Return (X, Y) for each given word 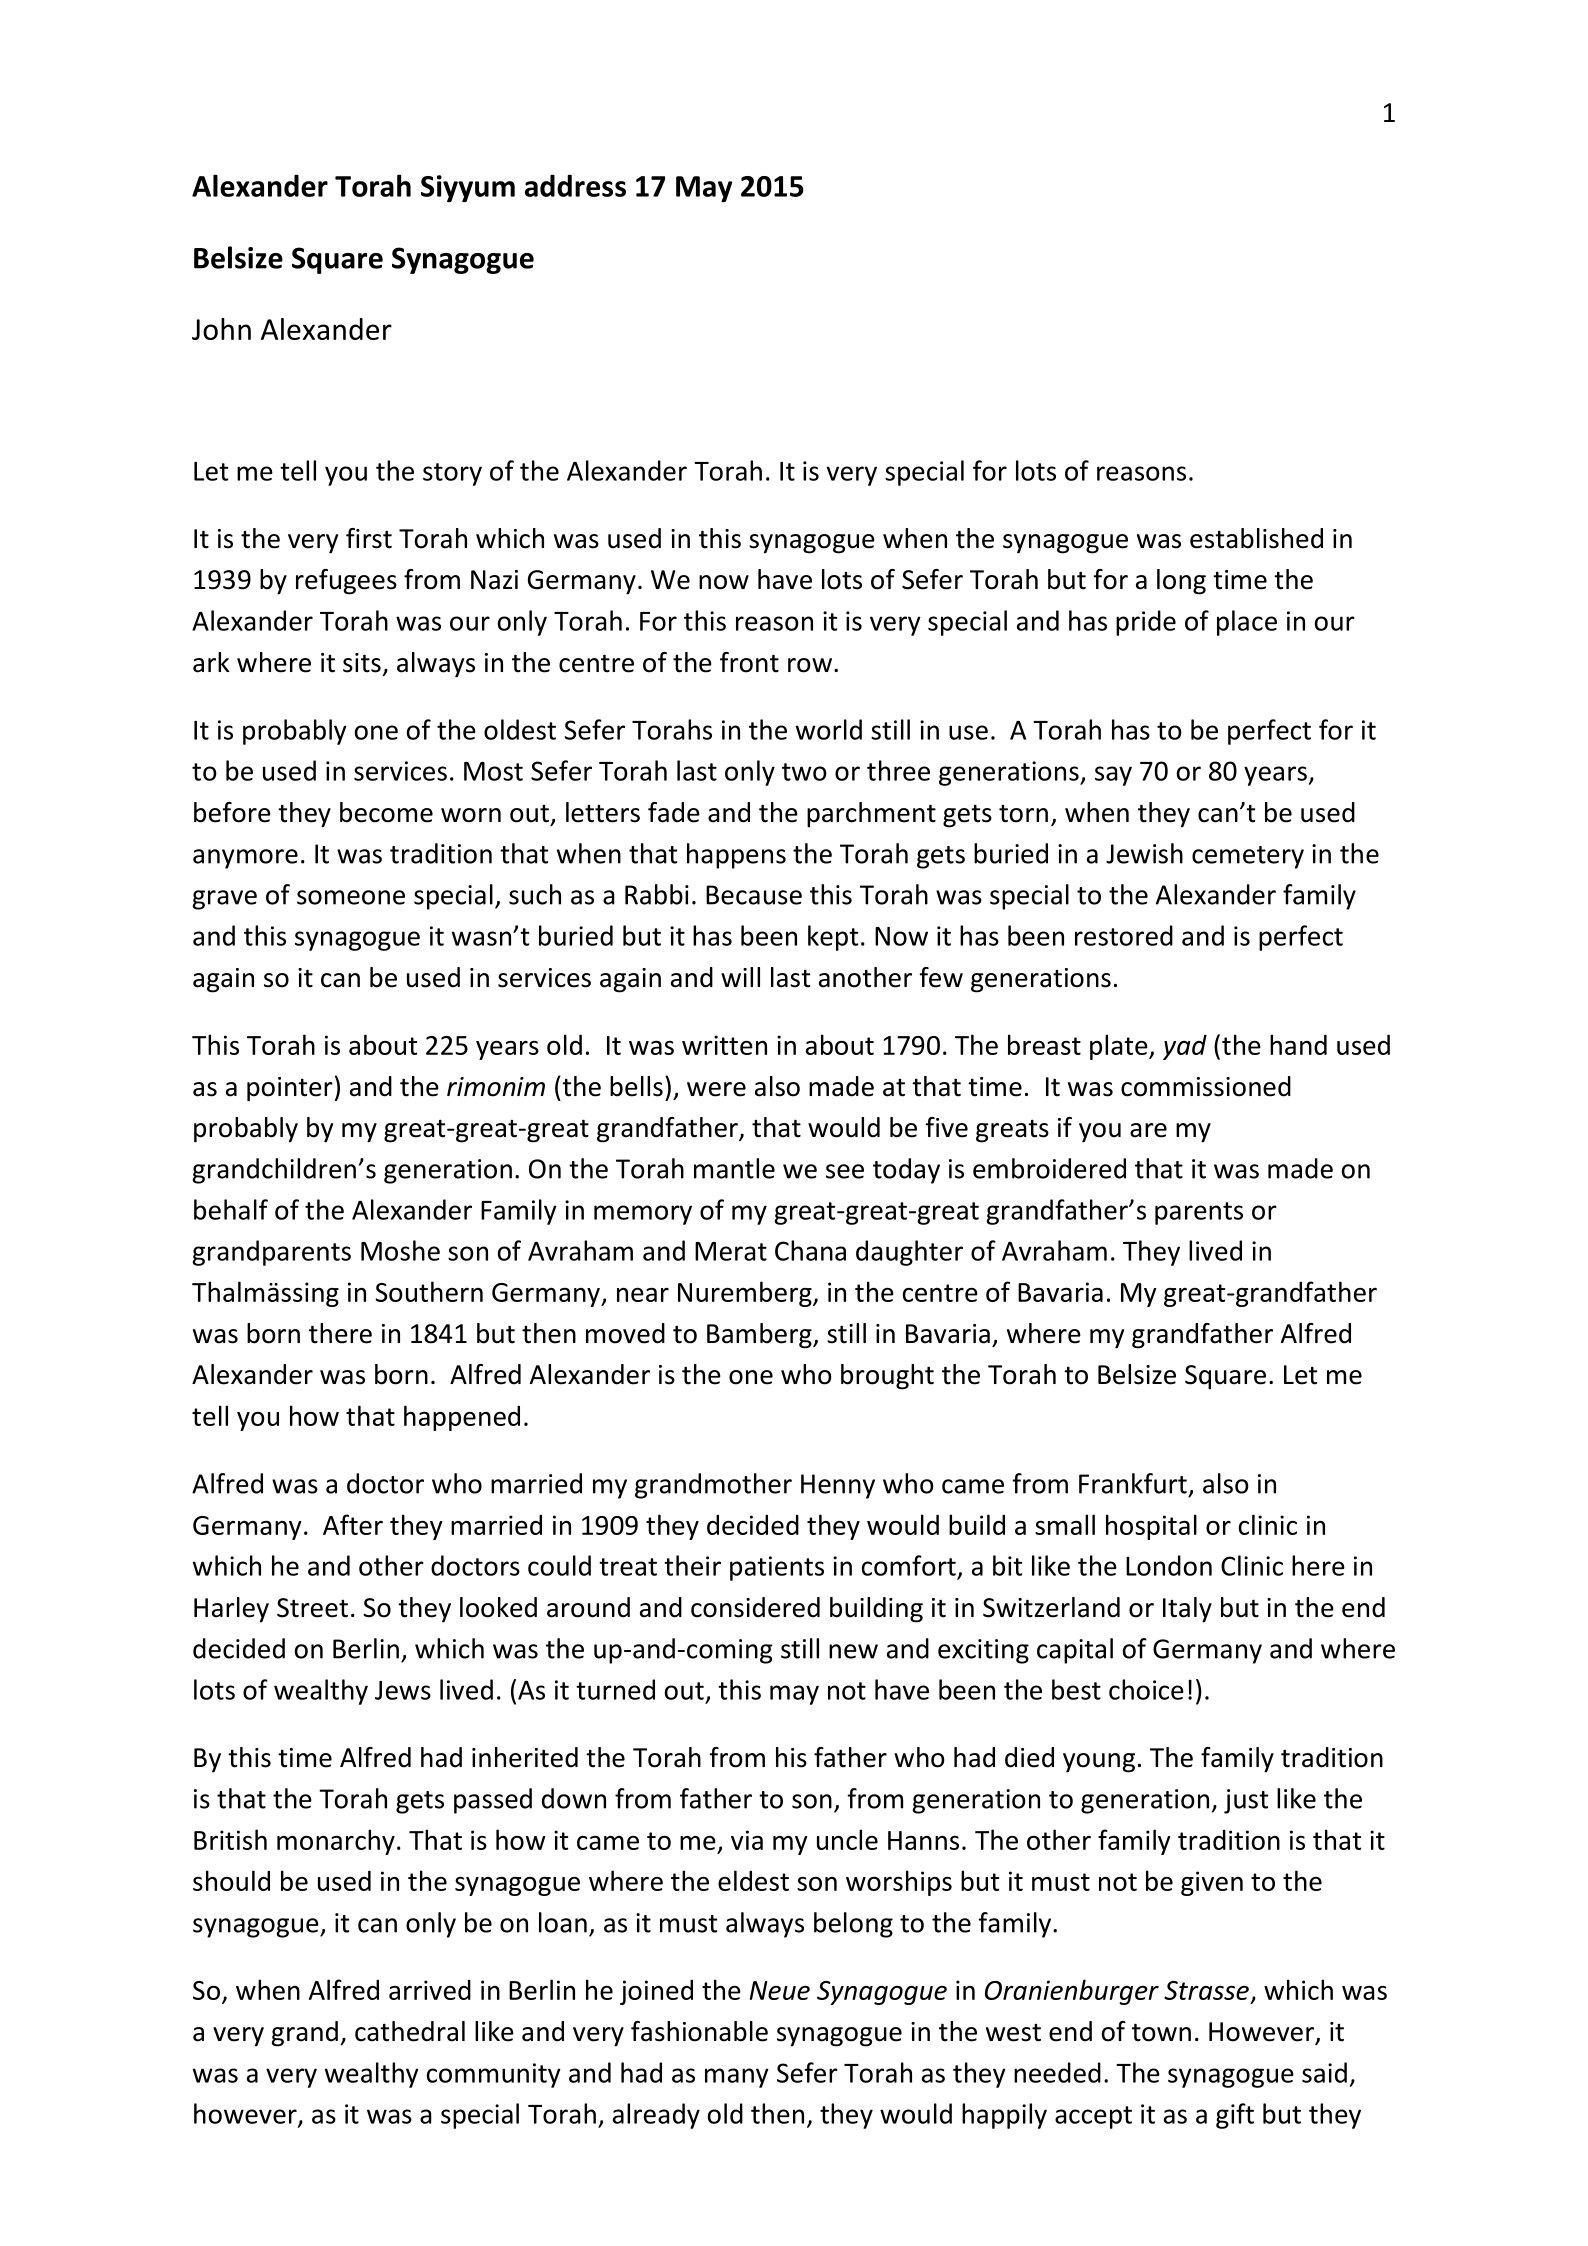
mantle (734, 1168)
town (1161, 2032)
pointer (290, 1089)
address (575, 185)
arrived (430, 1990)
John (221, 329)
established (1256, 538)
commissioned (1206, 1086)
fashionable (699, 2031)
